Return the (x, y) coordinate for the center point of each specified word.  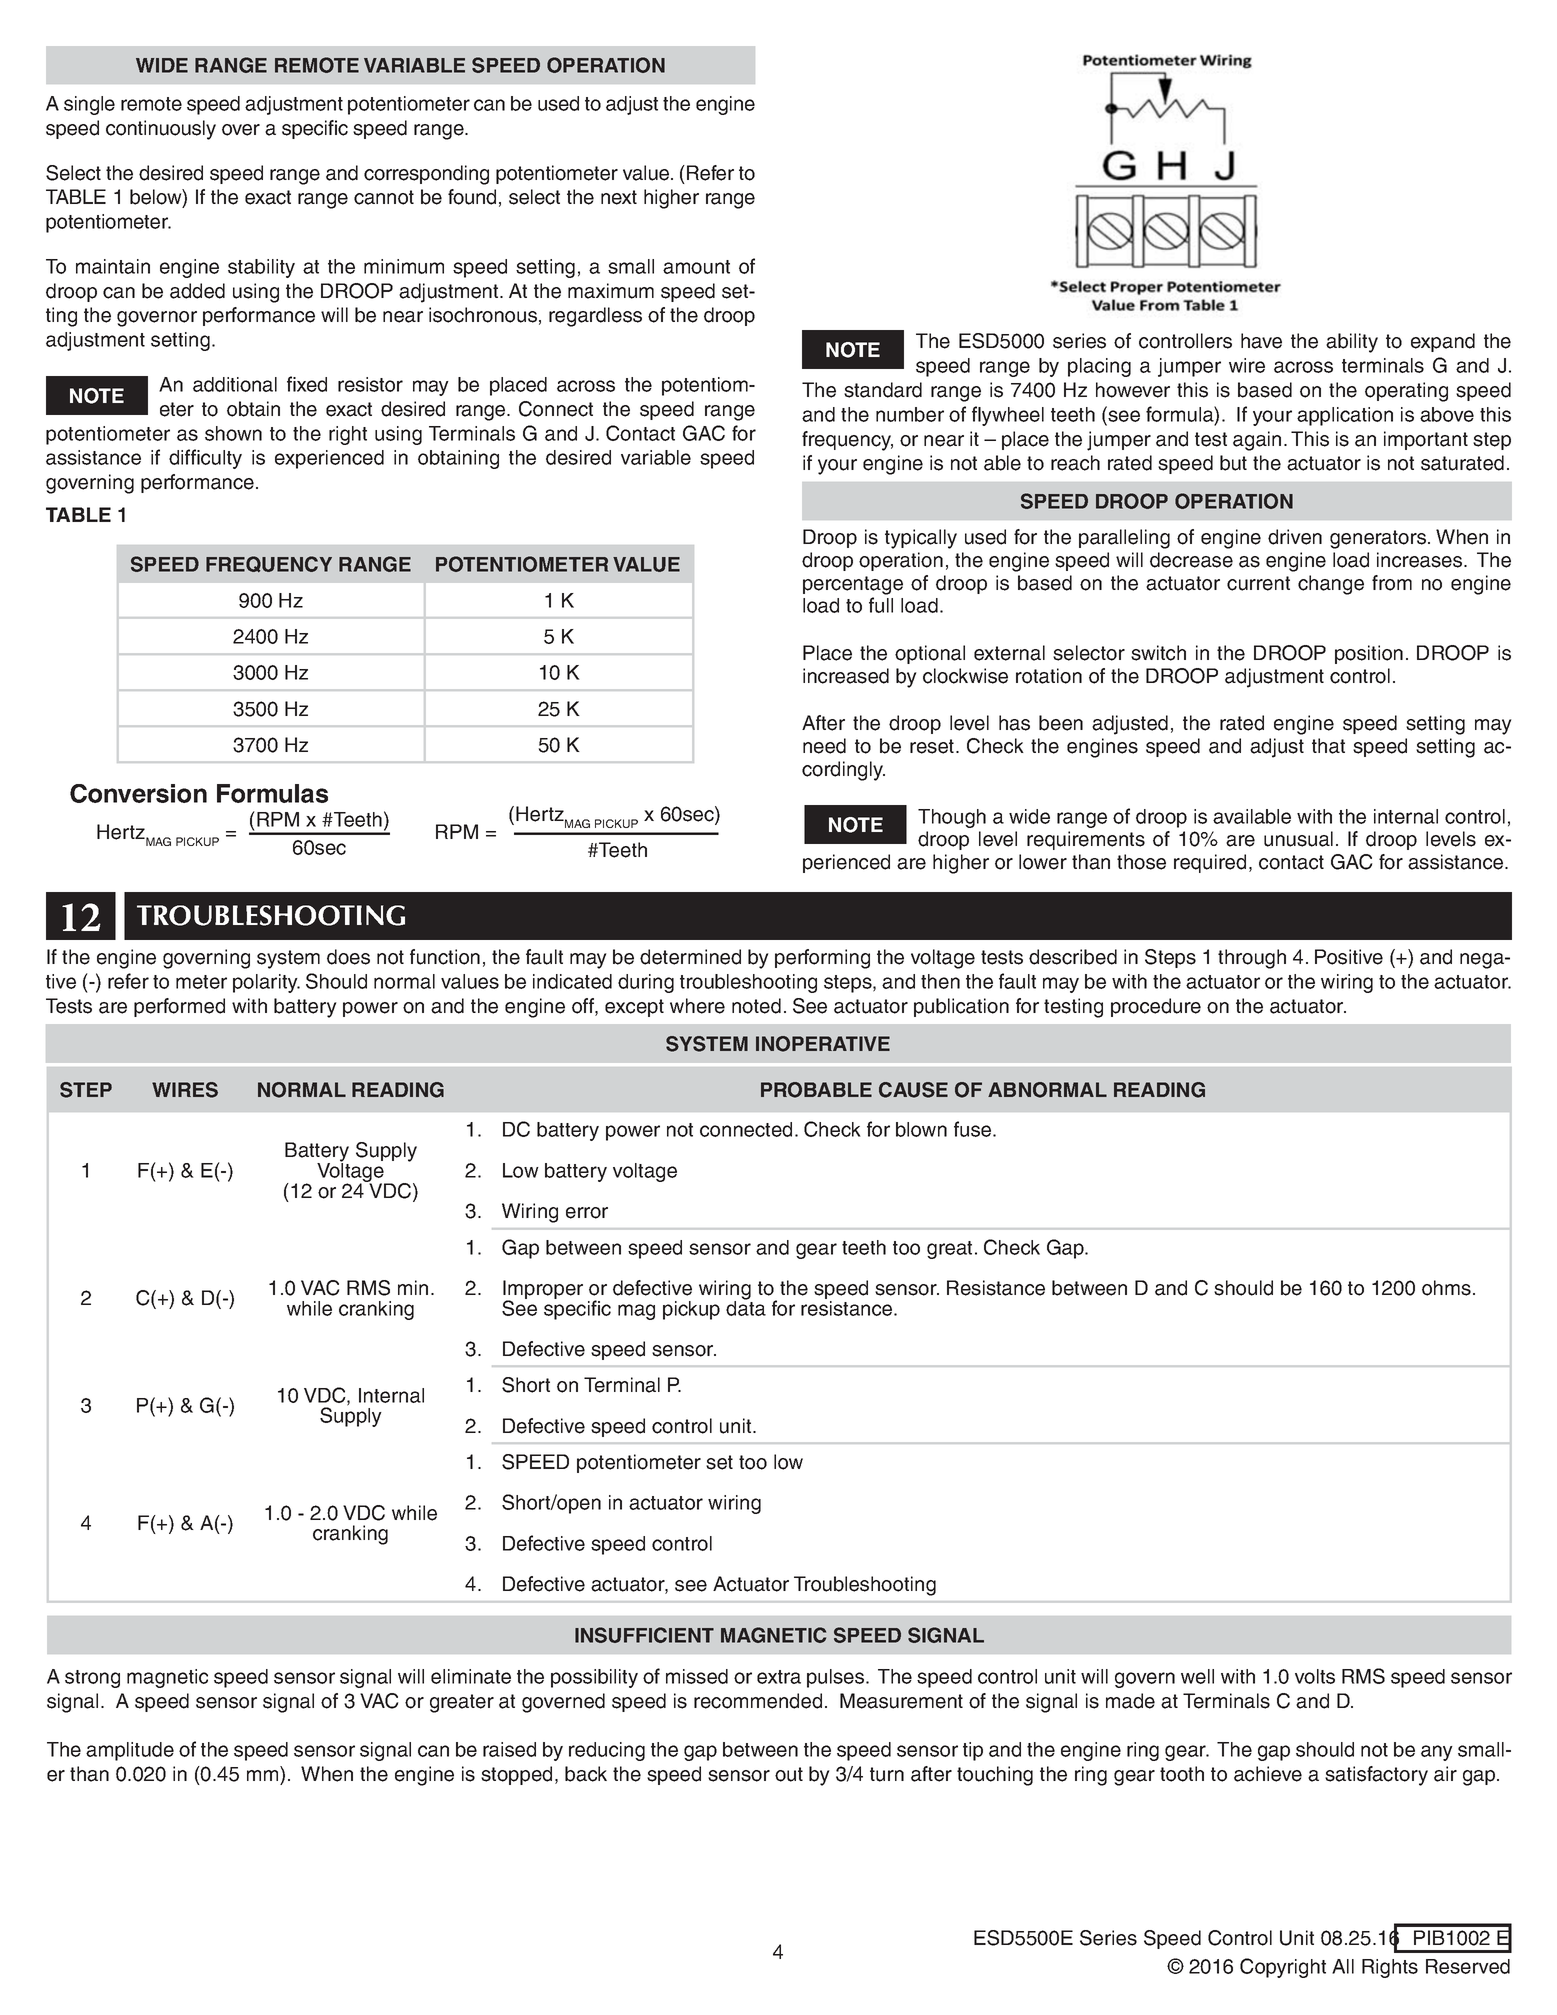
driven (1295, 537)
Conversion (138, 793)
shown (233, 433)
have (1261, 341)
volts (1315, 1676)
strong (92, 1679)
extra (779, 1677)
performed (179, 1007)
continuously (161, 130)
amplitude (130, 1751)
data (746, 1307)
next (619, 197)
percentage (853, 585)
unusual (1298, 839)
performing (822, 959)
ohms (1446, 1288)
